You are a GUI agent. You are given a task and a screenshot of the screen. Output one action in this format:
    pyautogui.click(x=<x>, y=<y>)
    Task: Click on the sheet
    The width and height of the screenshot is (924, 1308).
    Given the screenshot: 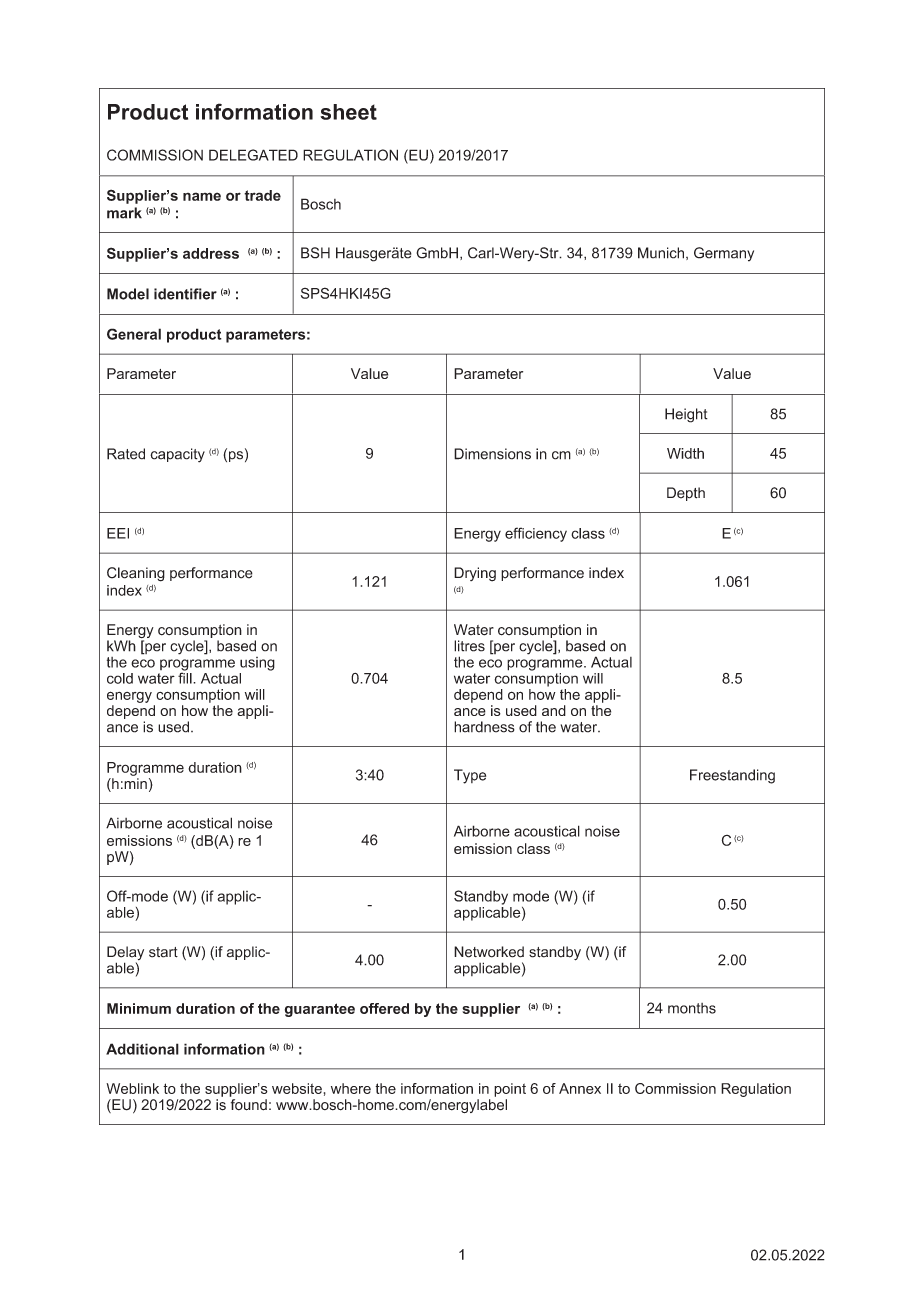 What is the action you would take?
    pyautogui.click(x=348, y=112)
